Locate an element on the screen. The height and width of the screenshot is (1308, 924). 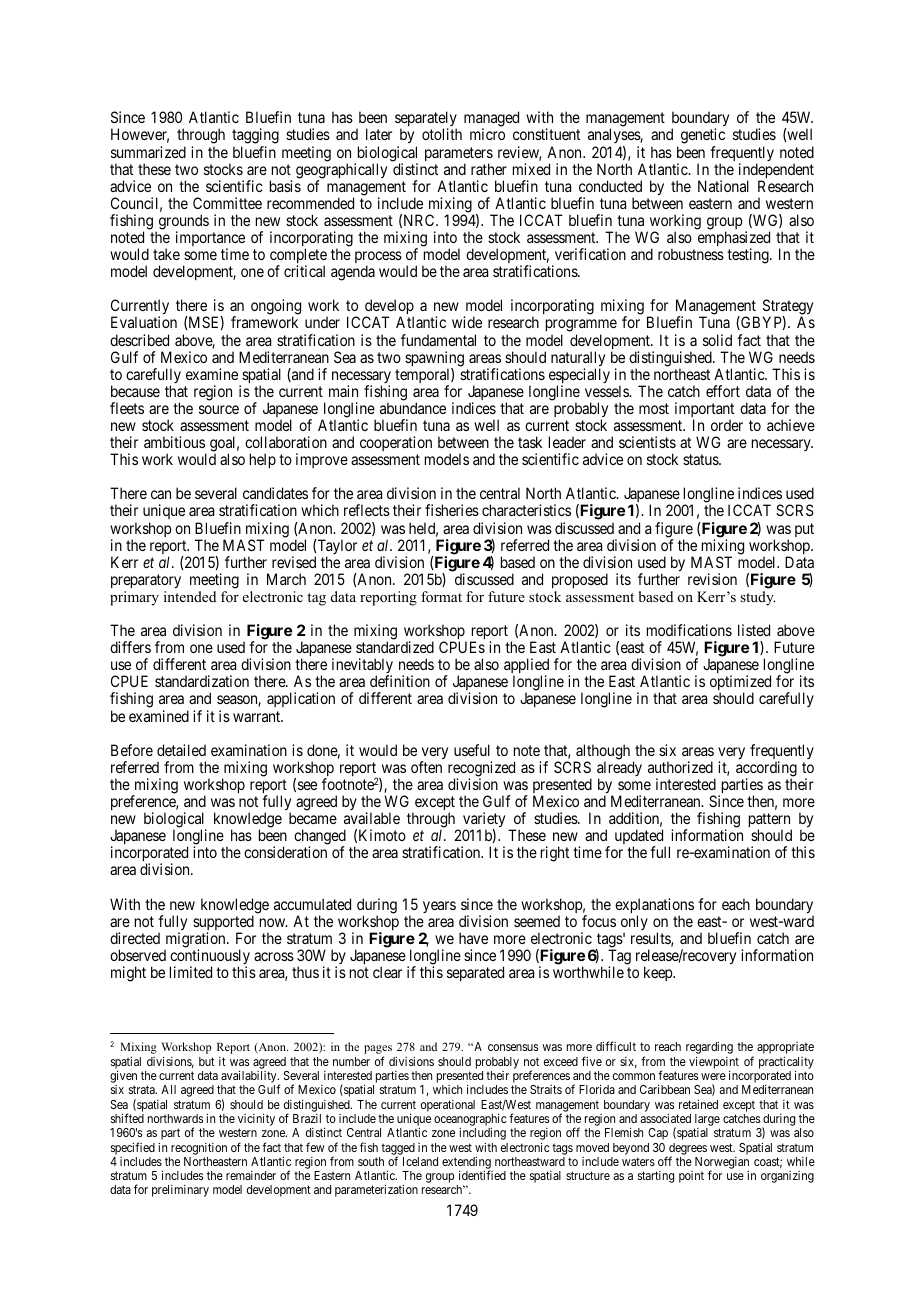
recognition is located at coordinates (199, 1149).
